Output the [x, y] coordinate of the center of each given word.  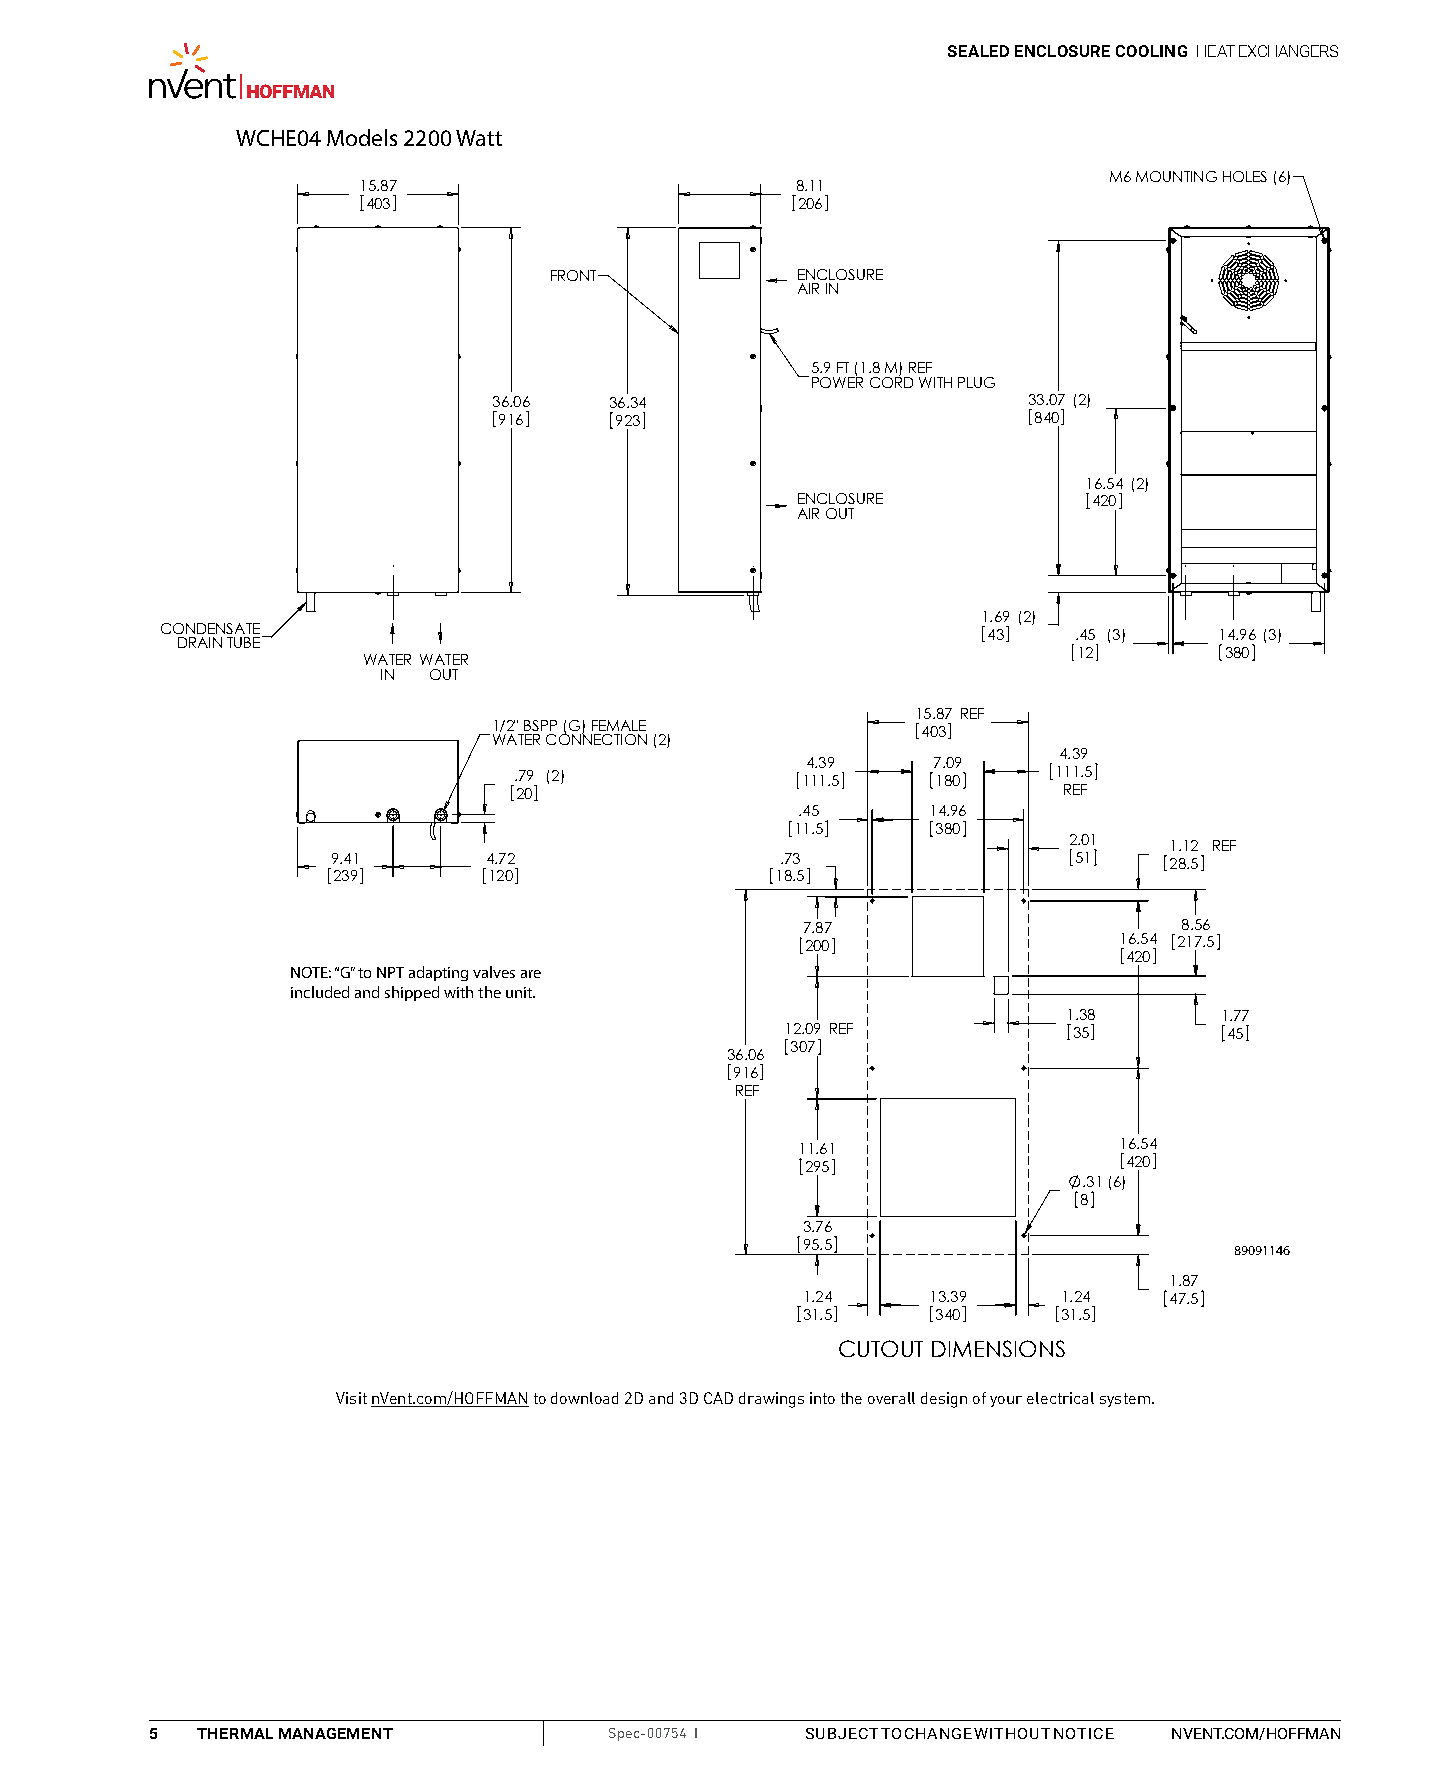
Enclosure [1062, 51]
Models [362, 137]
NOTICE [1084, 1733]
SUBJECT [842, 1733]
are [531, 974]
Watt [479, 138]
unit [520, 992]
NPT [390, 972]
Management [336, 1733]
